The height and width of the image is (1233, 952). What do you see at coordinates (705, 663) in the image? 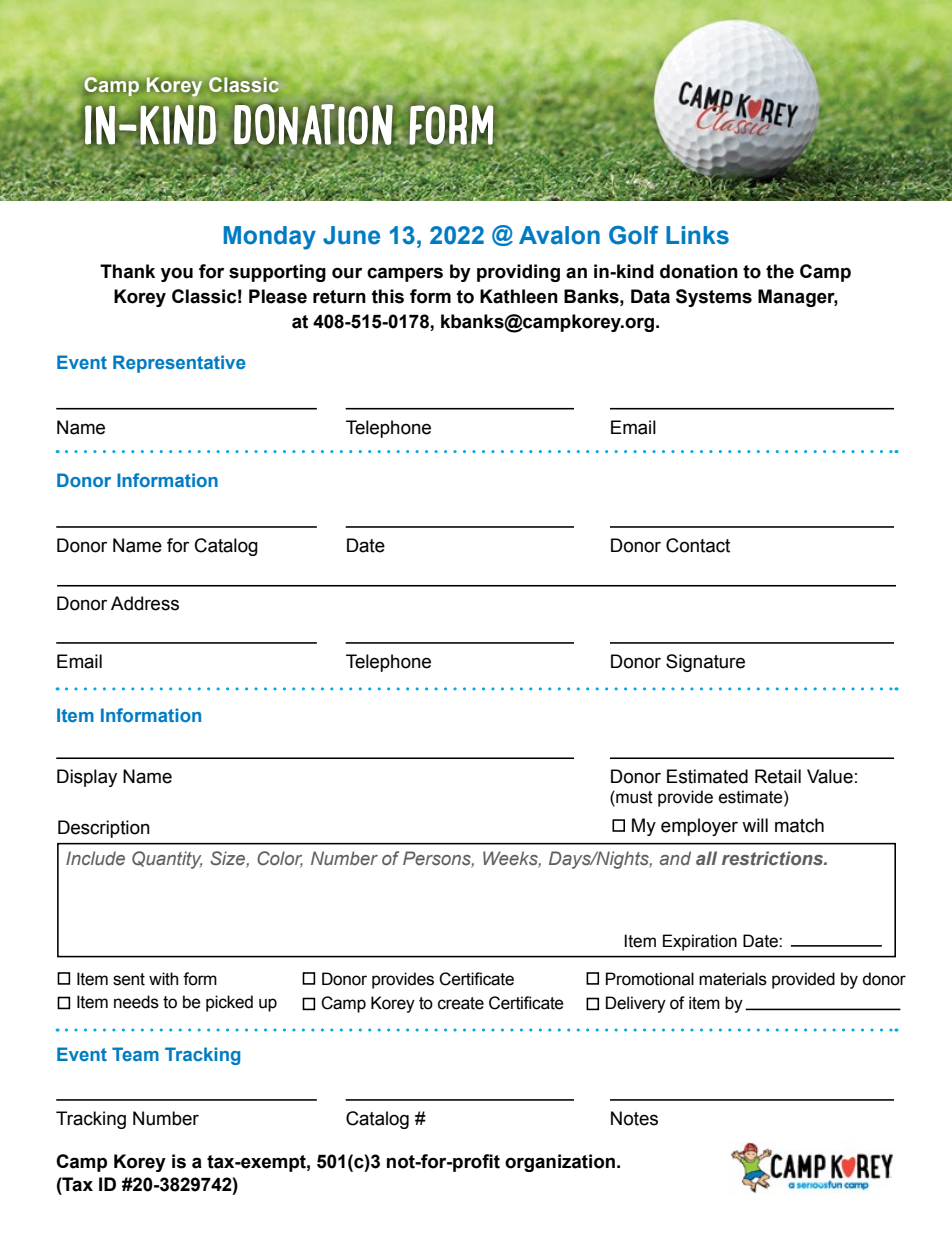
I see `Signature` at bounding box center [705, 663].
